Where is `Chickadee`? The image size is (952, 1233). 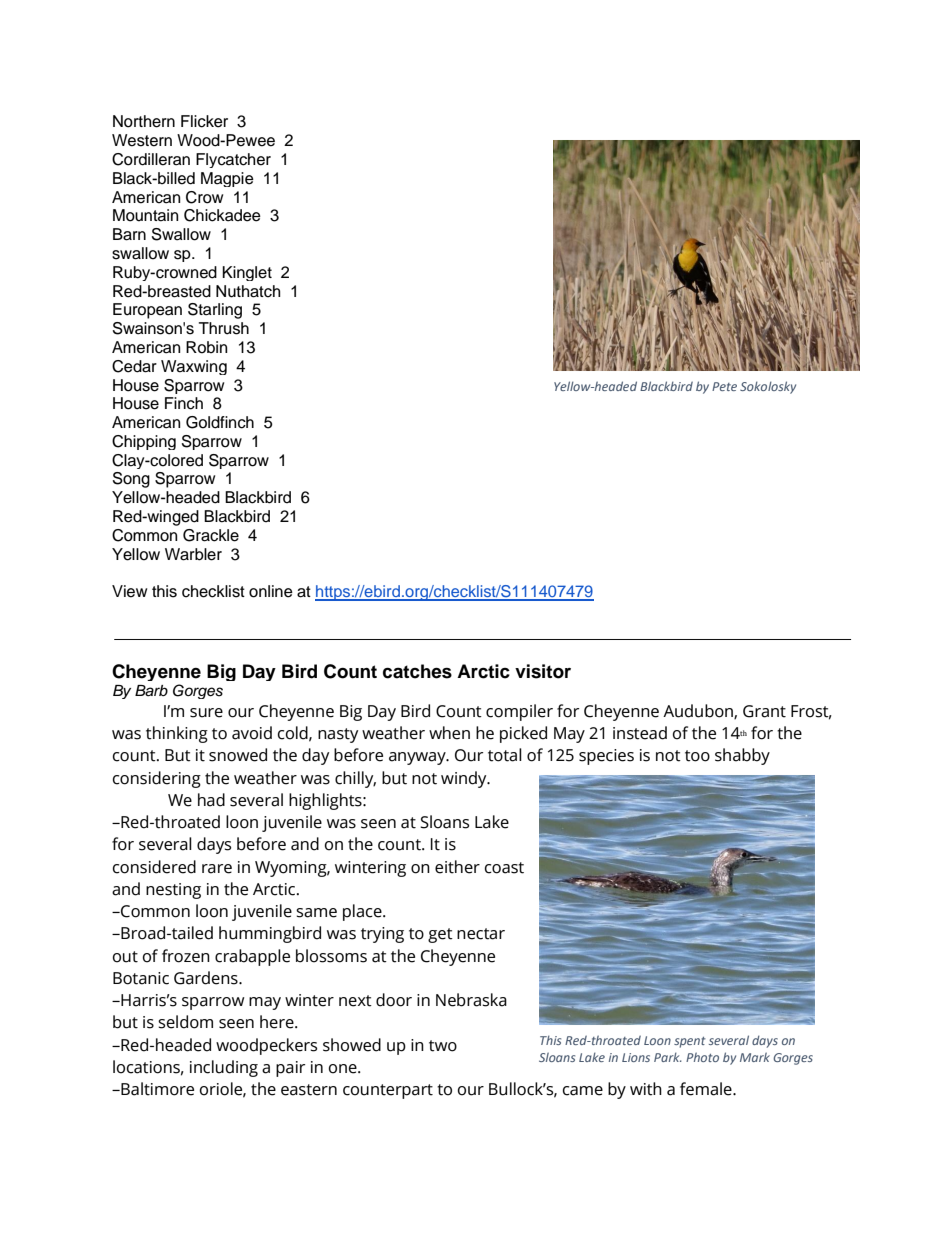
Chickadee is located at coordinates (222, 215).
